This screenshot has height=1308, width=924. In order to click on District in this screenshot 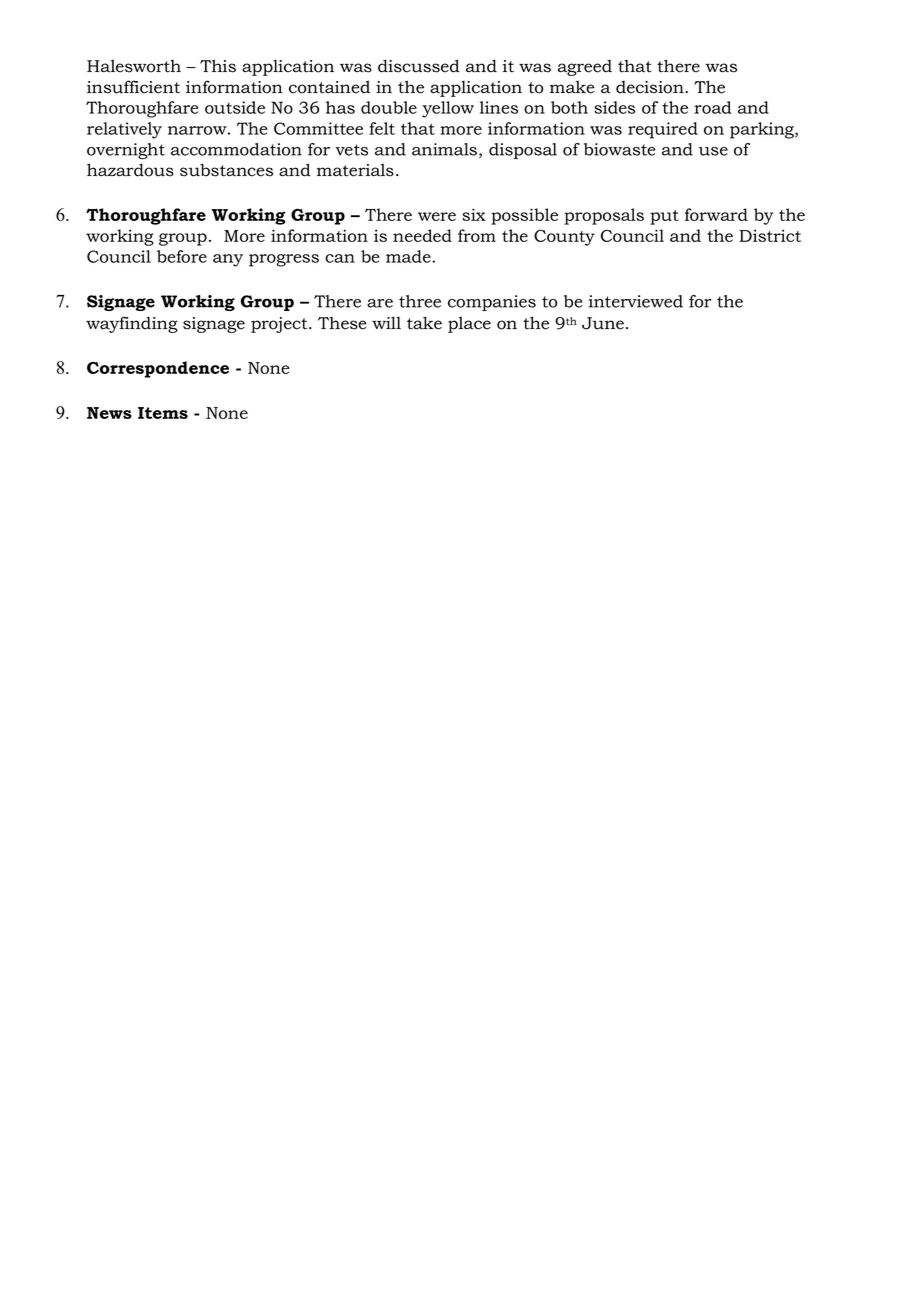, I will do `click(770, 235)`.
